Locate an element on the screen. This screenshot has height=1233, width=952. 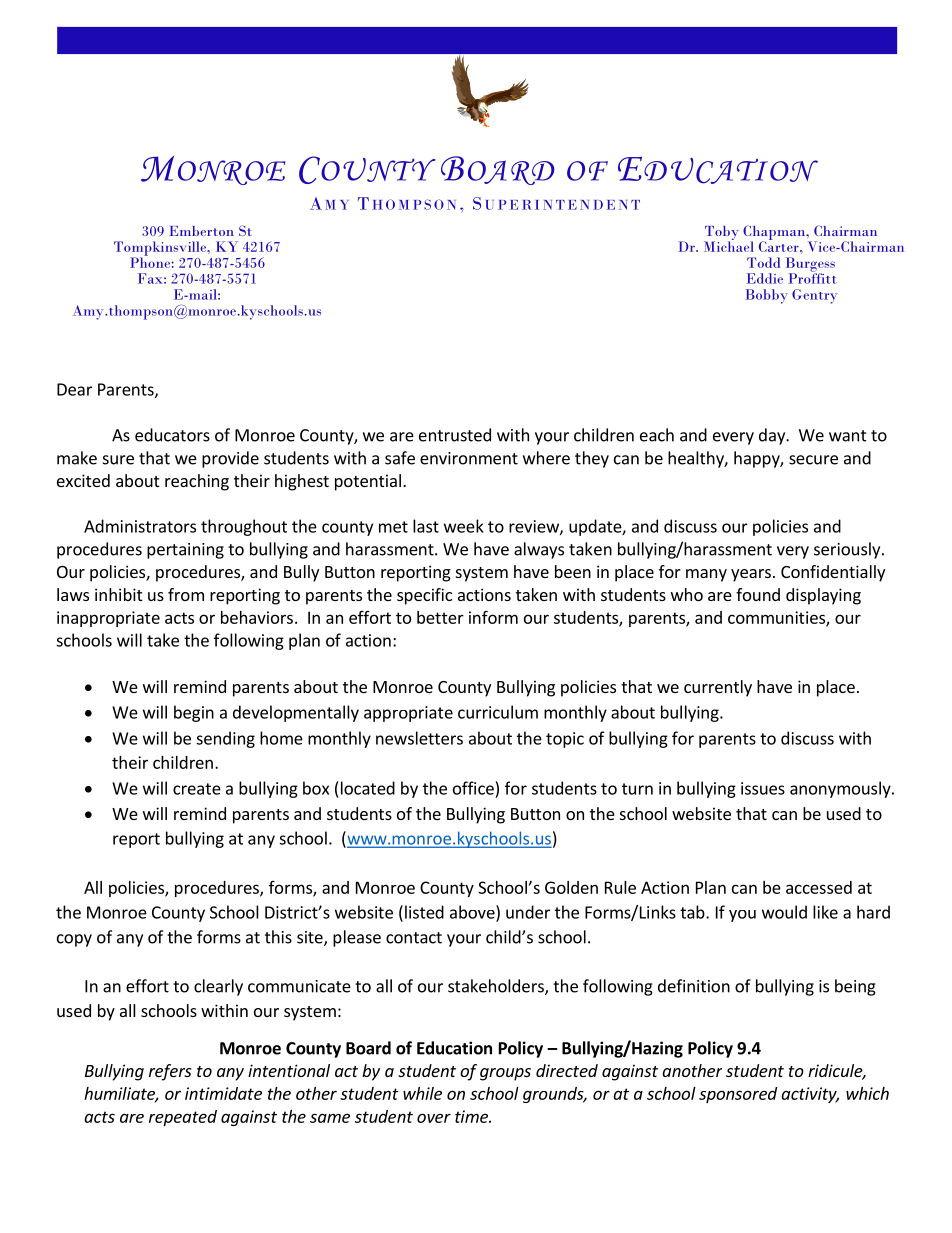
Todd is located at coordinates (763, 262).
